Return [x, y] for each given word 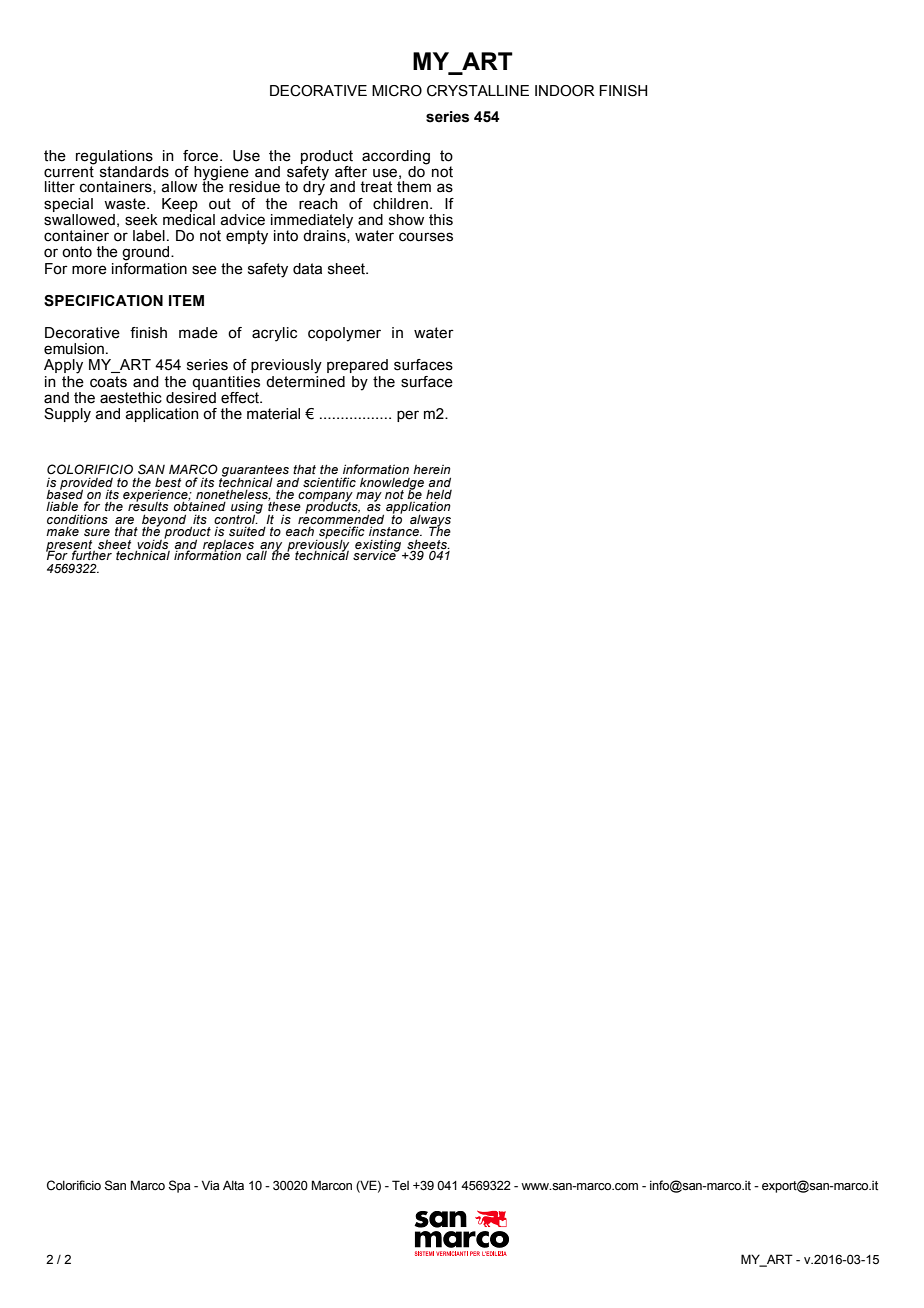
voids [152, 544]
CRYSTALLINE [478, 91]
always [430, 522]
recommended [341, 520]
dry [314, 187]
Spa [180, 1186]
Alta [233, 1185]
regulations [114, 157]
